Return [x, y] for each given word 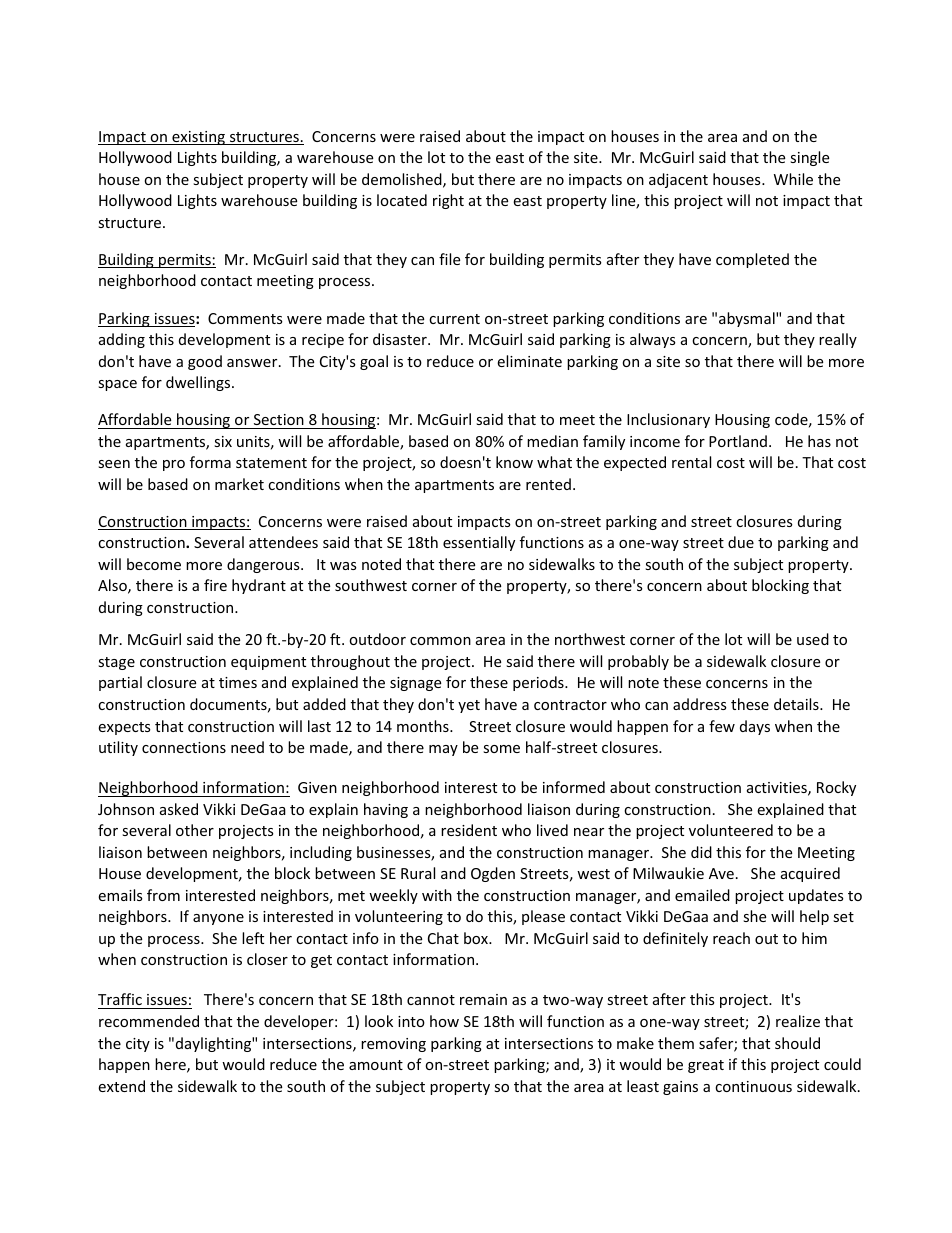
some [501, 749]
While [793, 179]
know [514, 462]
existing [198, 138]
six [223, 441]
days [755, 727]
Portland [738, 441]
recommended [149, 1021]
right [448, 201]
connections [184, 747]
